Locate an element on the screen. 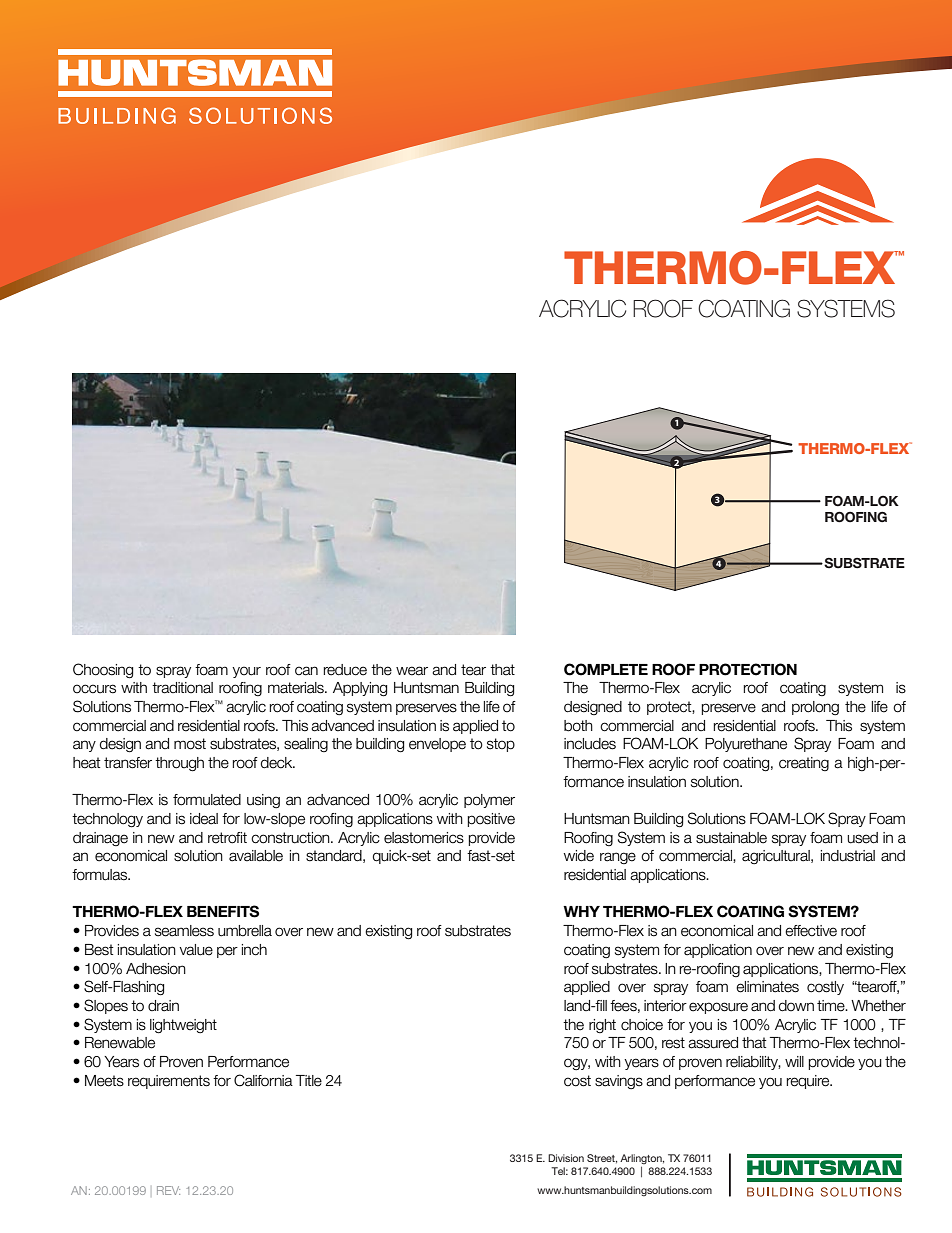 This screenshot has height=1233, width=952. traditional is located at coordinates (182, 688).
